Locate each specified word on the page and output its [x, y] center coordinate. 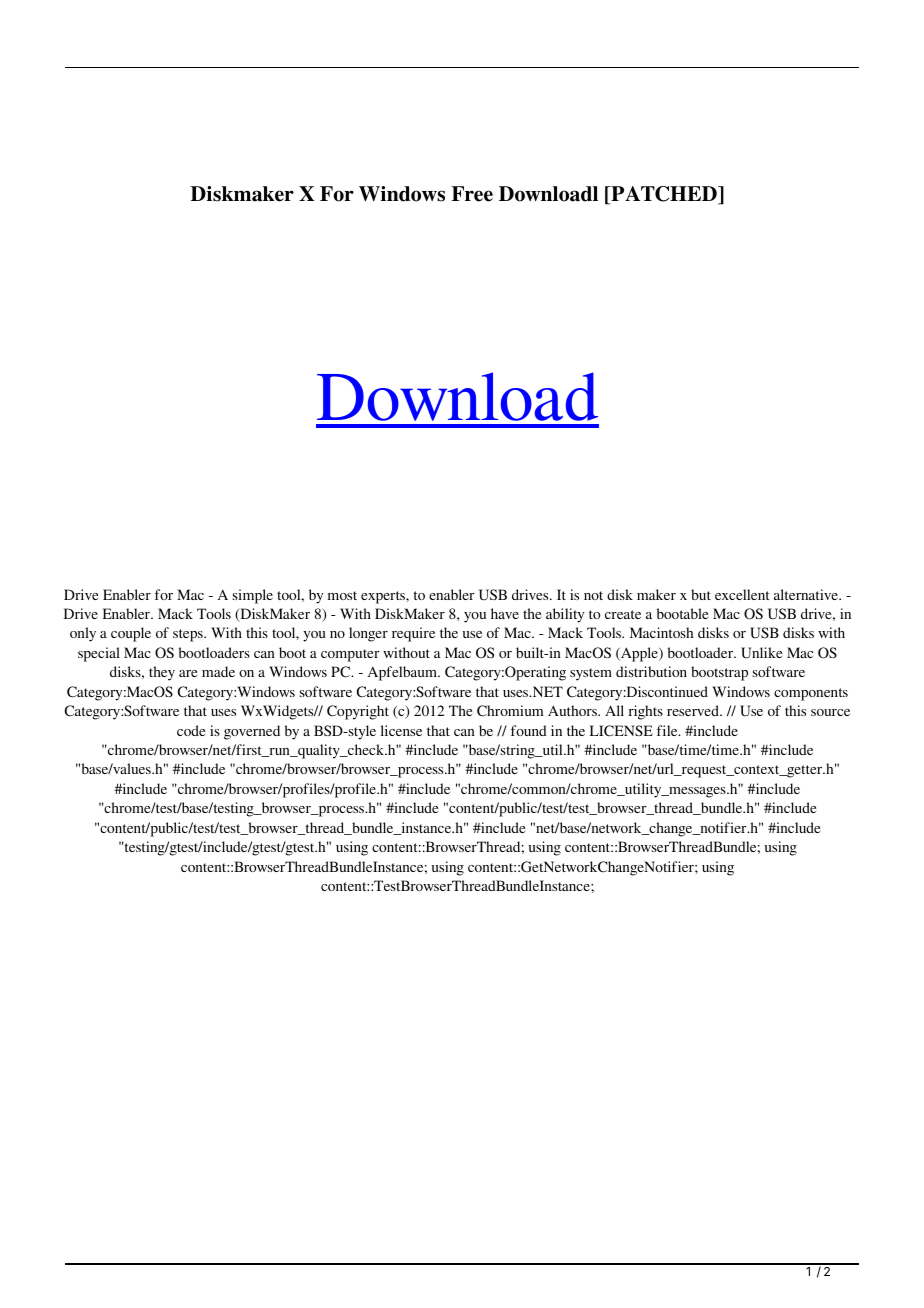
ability [565, 615]
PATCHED [664, 195]
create [623, 614]
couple [131, 634]
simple [253, 596]
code [191, 730]
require [413, 634]
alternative [807, 594]
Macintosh [661, 632]
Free [472, 194]
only [83, 634]
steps [189, 635]
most [342, 595]
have [505, 613]
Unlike [761, 653]
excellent [742, 594]
